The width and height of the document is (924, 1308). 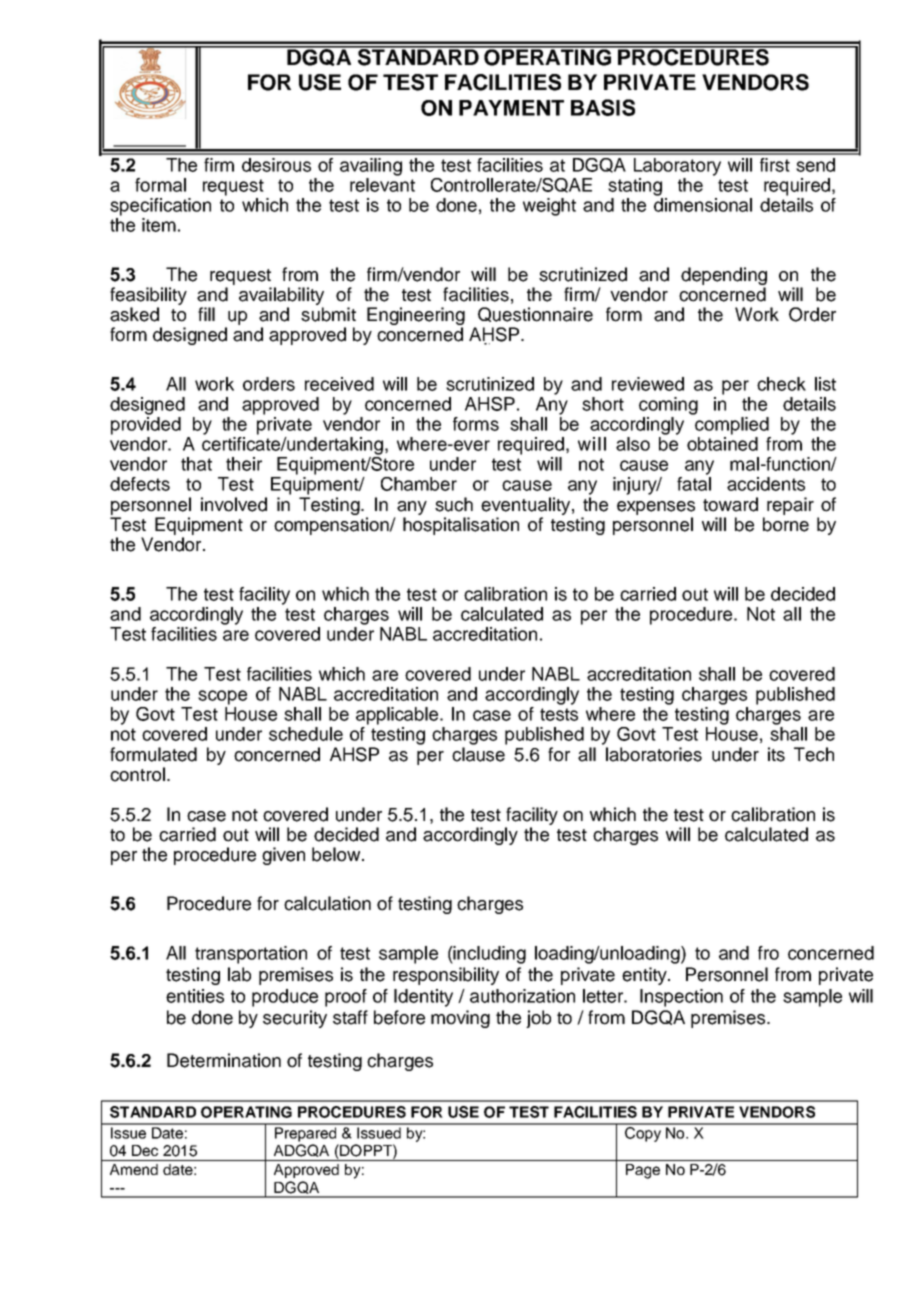 What do you see at coordinates (134, 1169) in the document?
I see `Amend` at bounding box center [134, 1169].
